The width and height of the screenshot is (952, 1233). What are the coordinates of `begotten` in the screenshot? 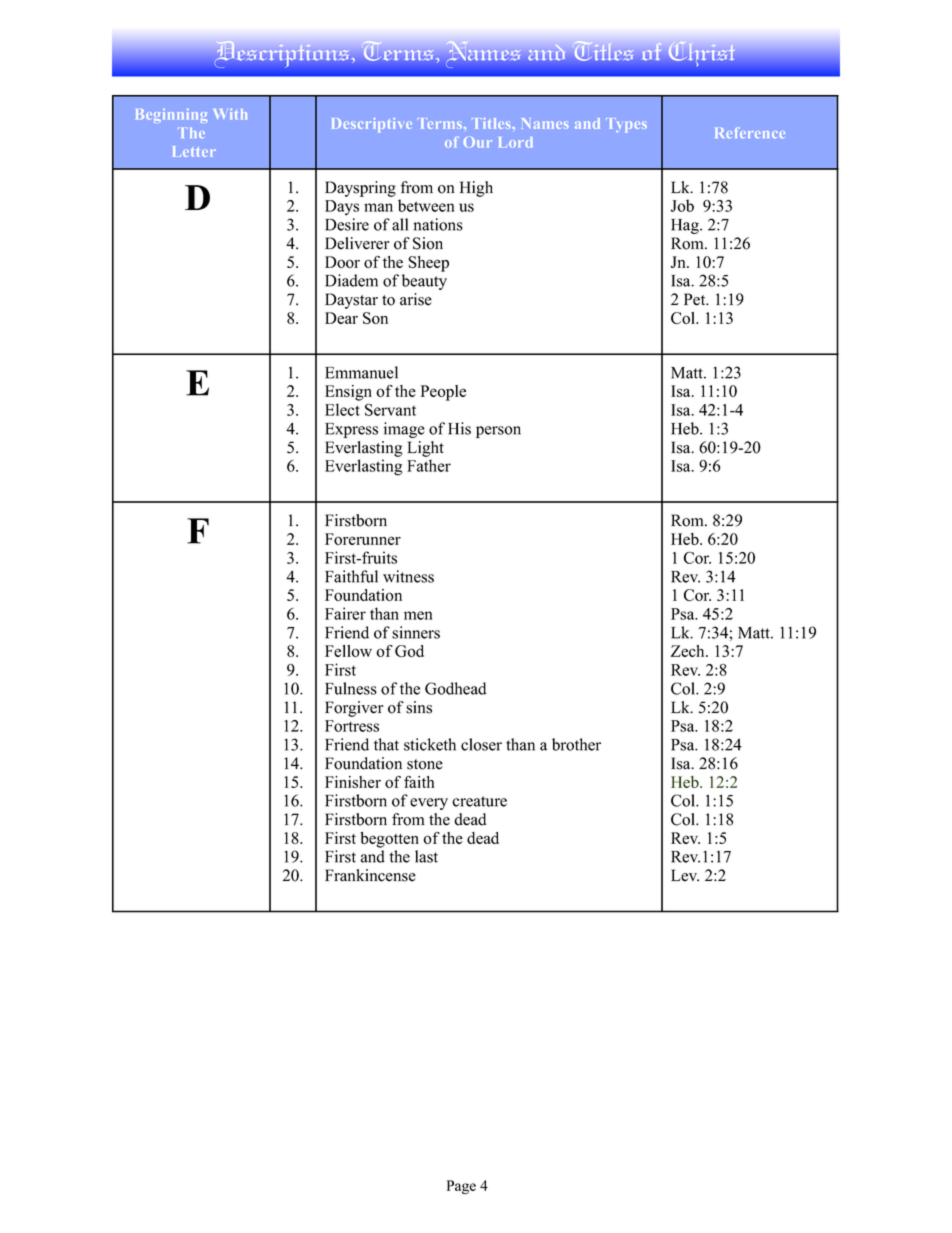 It's located at (389, 840).
